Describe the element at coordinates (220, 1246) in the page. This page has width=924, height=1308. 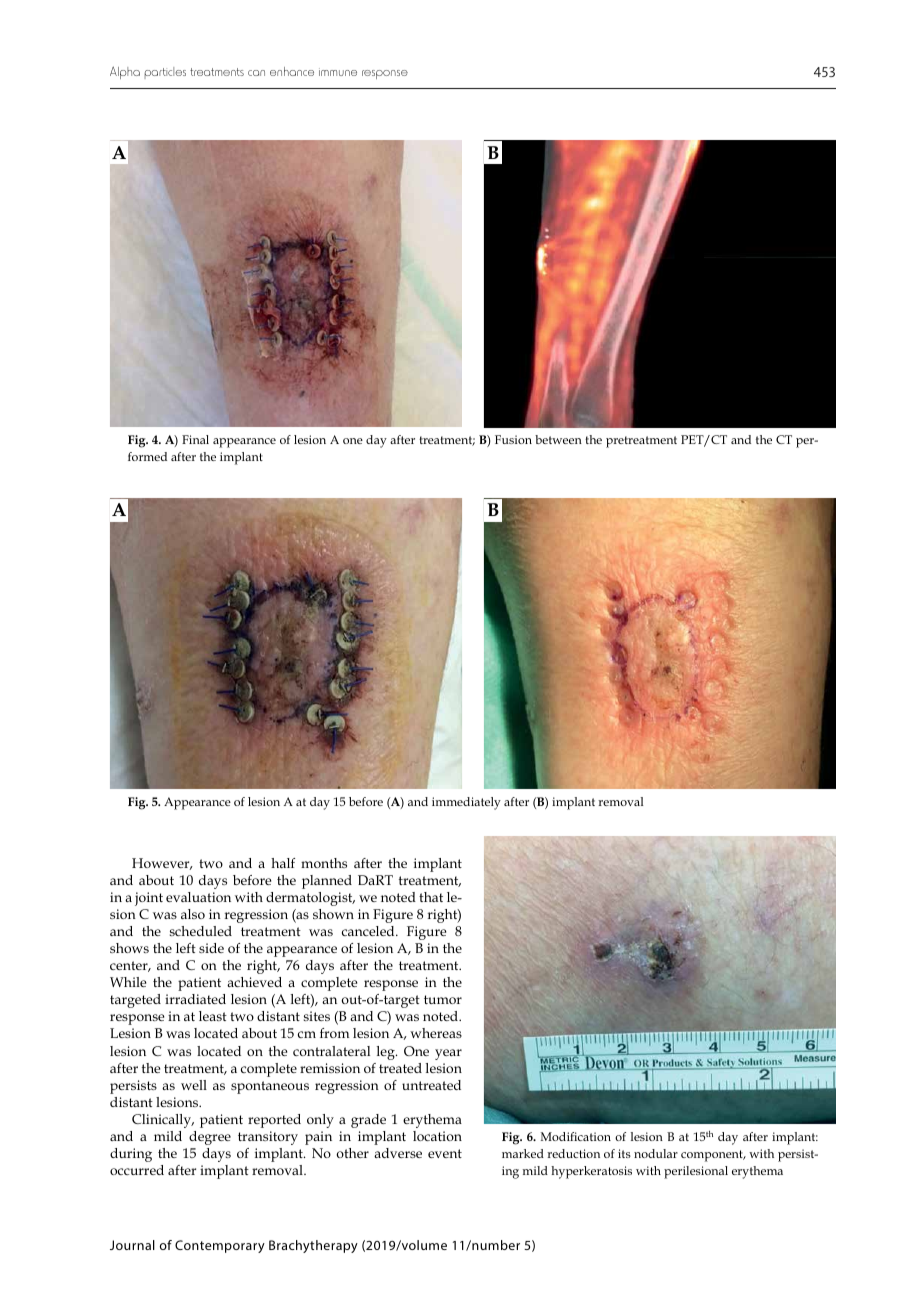
I see `Contemporary` at that location.
